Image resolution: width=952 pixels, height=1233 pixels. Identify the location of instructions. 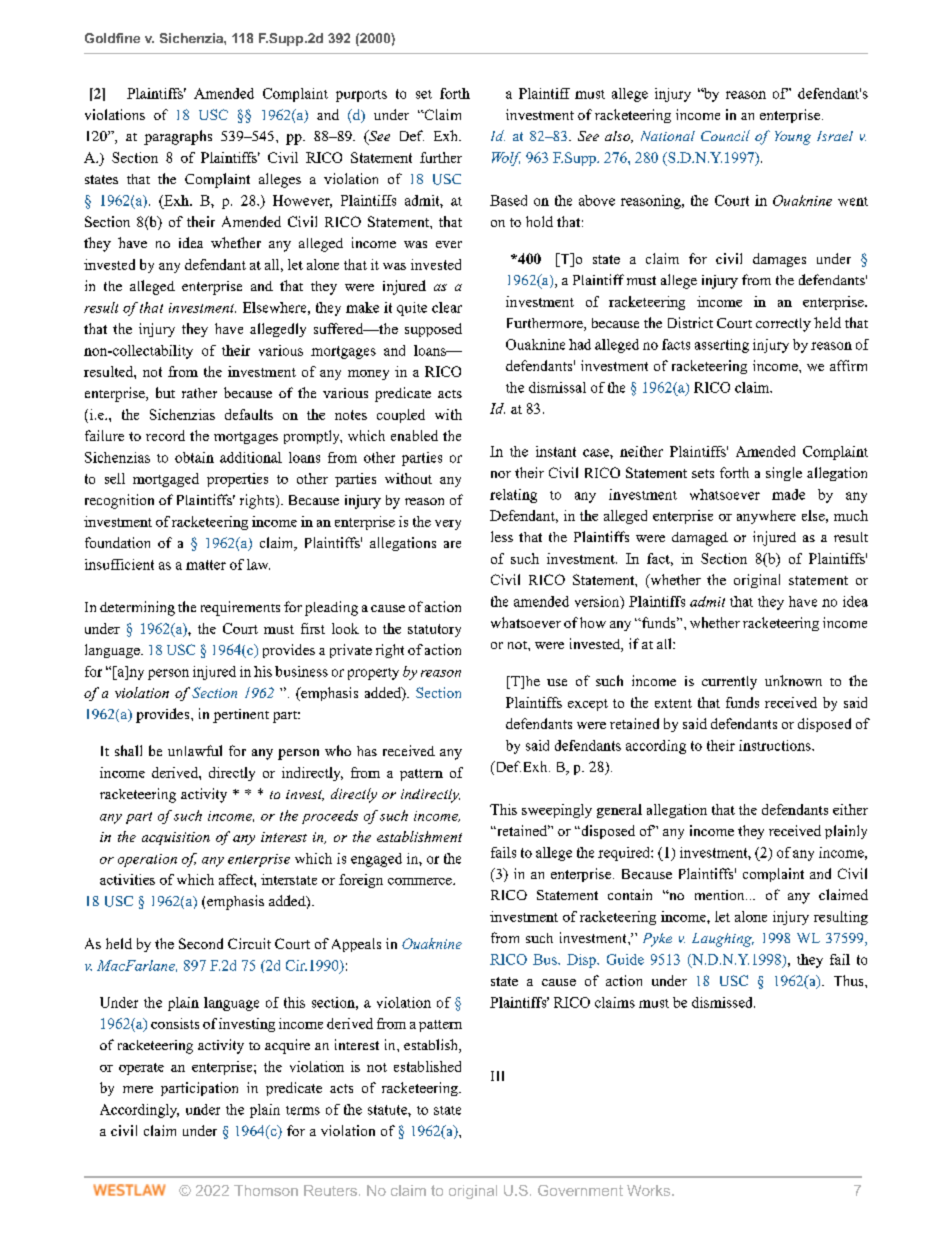
(776, 745).
